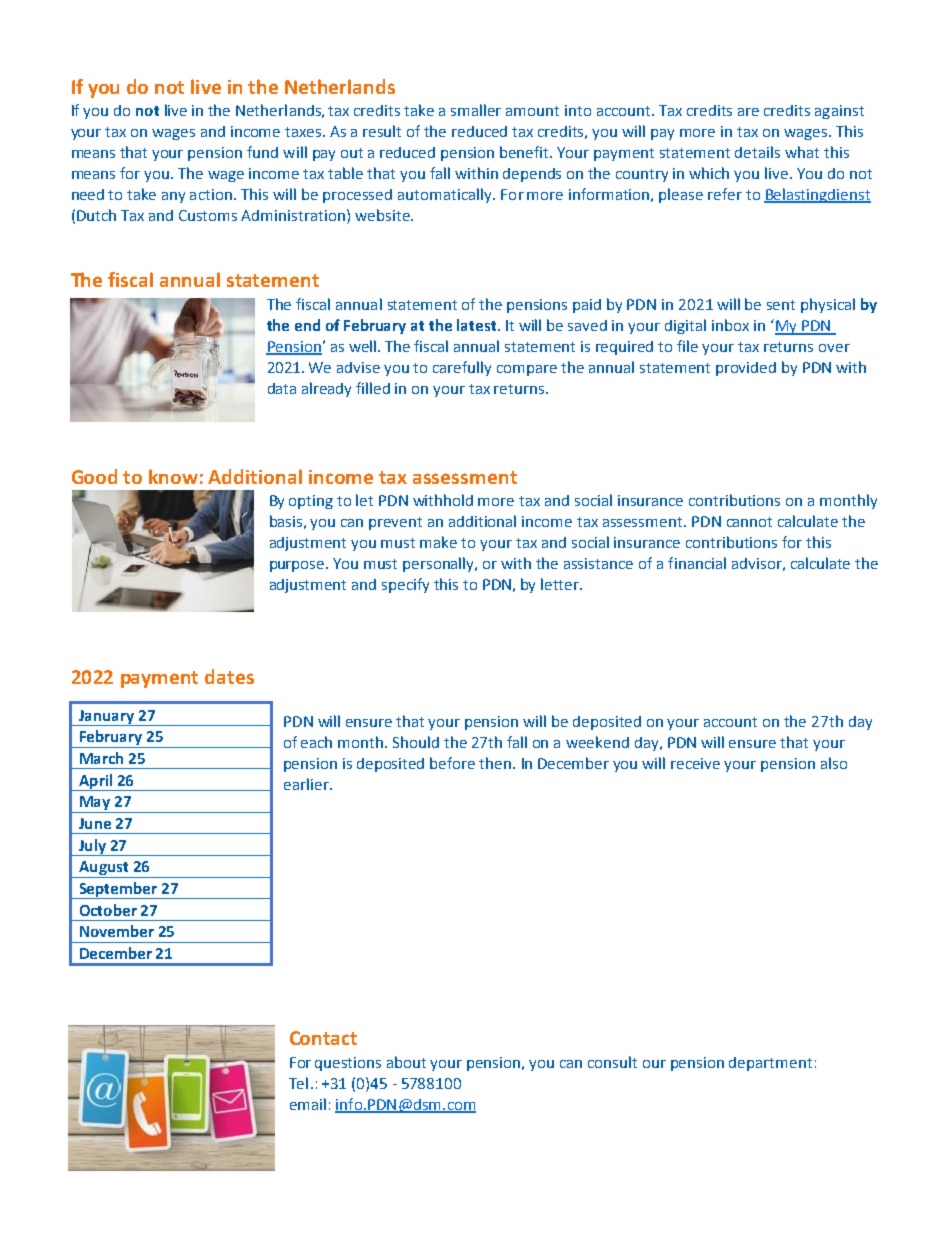 This document has height=1233, width=952. I want to click on receive, so click(695, 763).
